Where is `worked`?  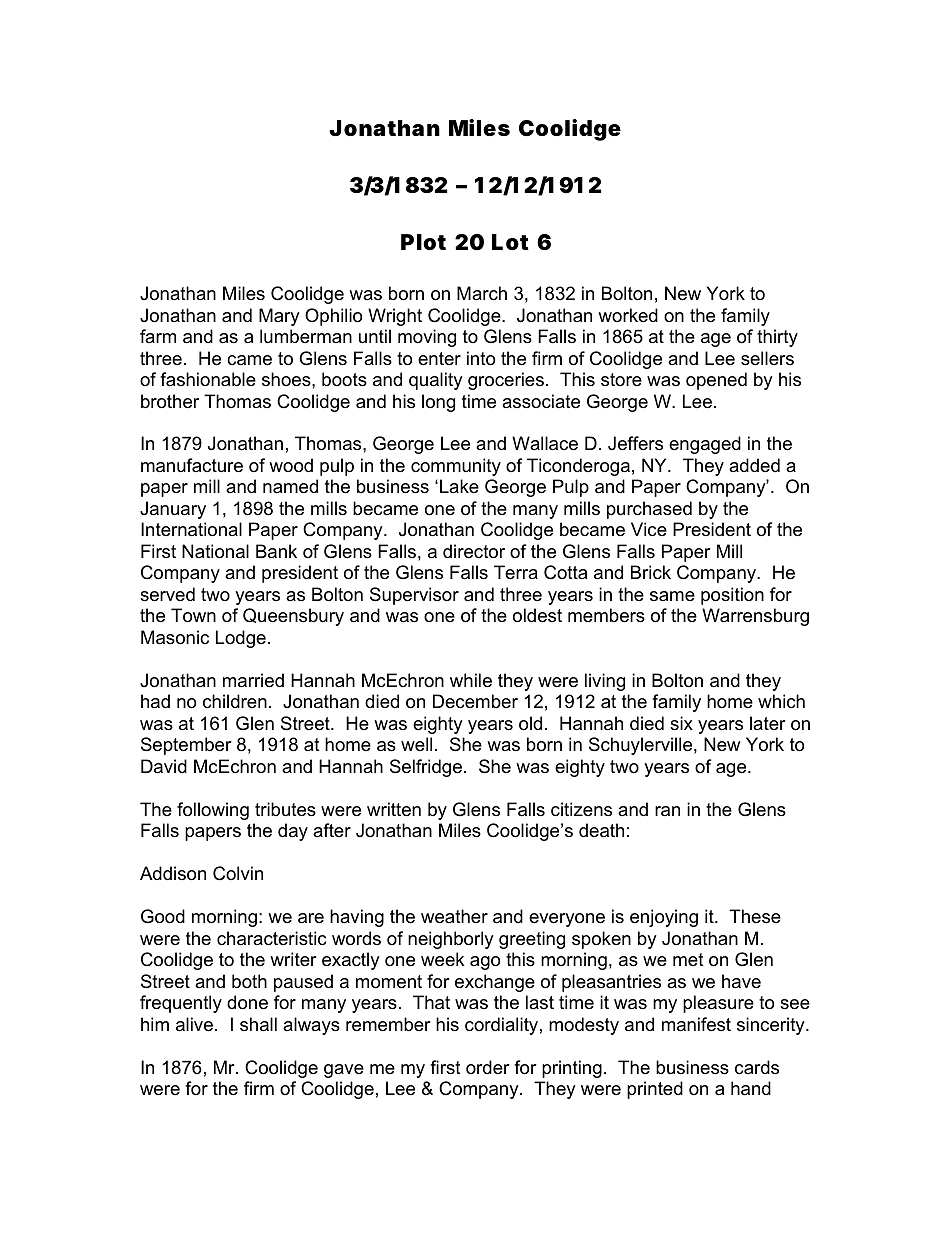
worked is located at coordinates (628, 315).
